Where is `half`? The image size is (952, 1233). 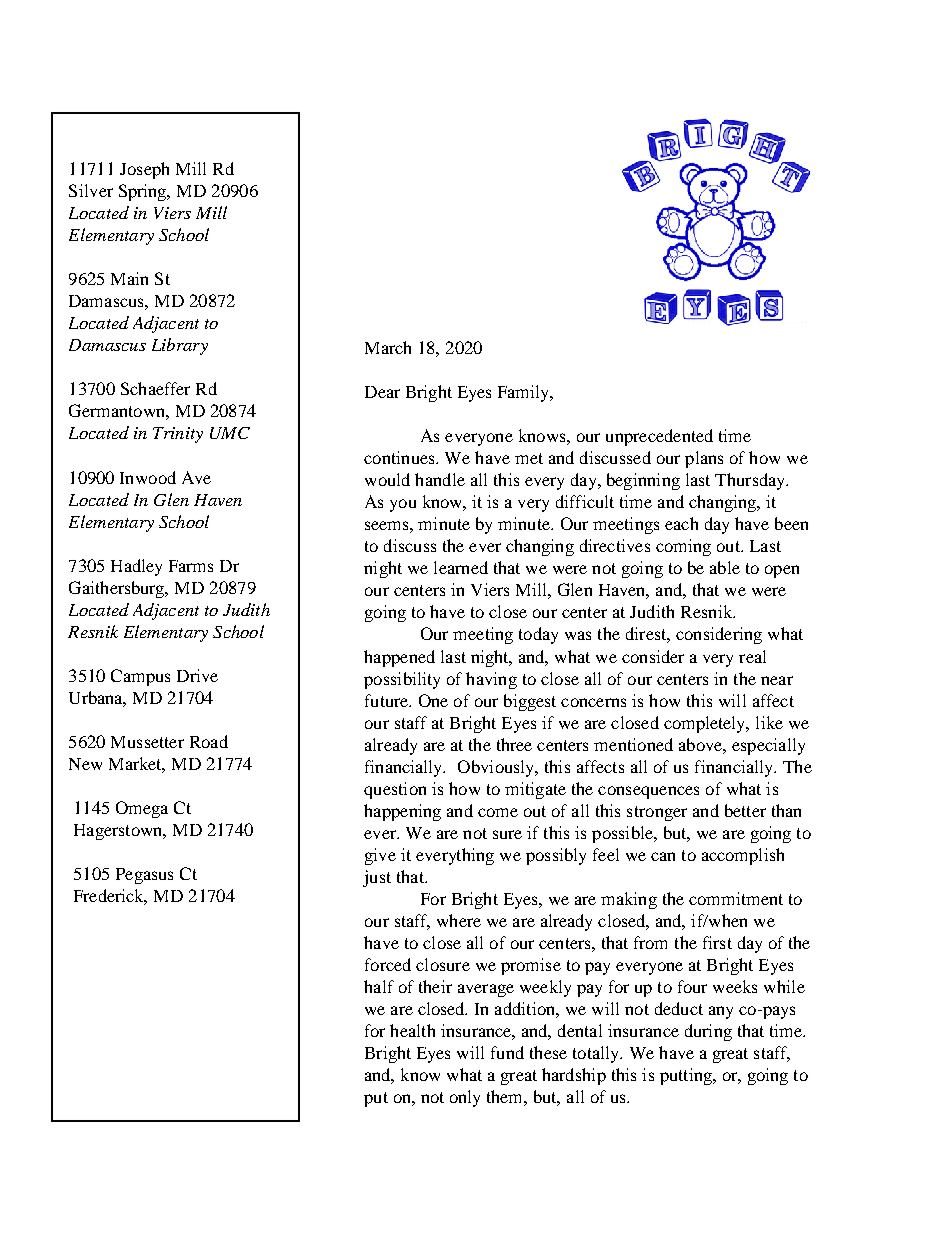
half is located at coordinates (379, 986).
